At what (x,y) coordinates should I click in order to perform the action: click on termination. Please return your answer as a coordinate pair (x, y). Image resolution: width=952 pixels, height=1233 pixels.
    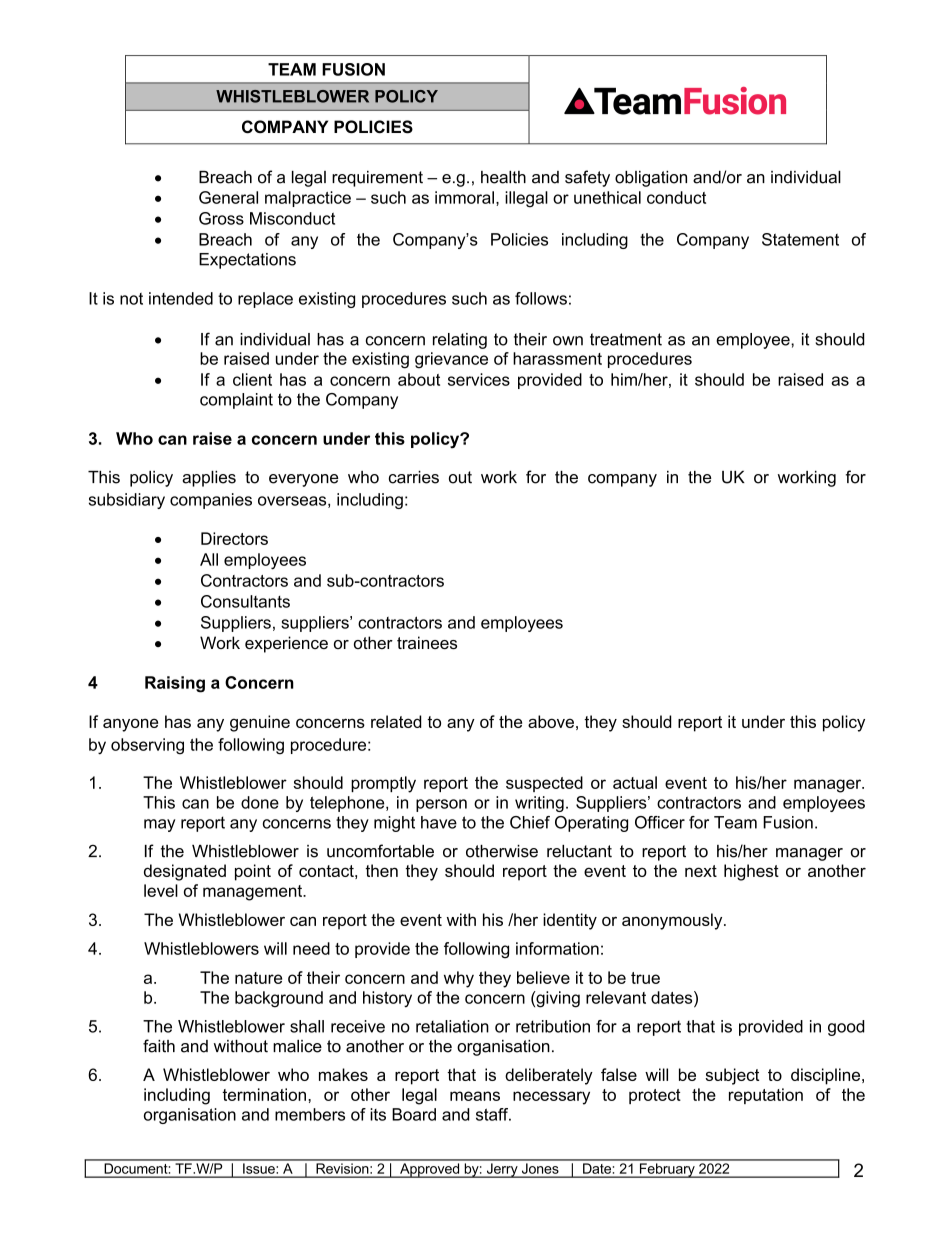
    Looking at the image, I should click on (264, 1094).
